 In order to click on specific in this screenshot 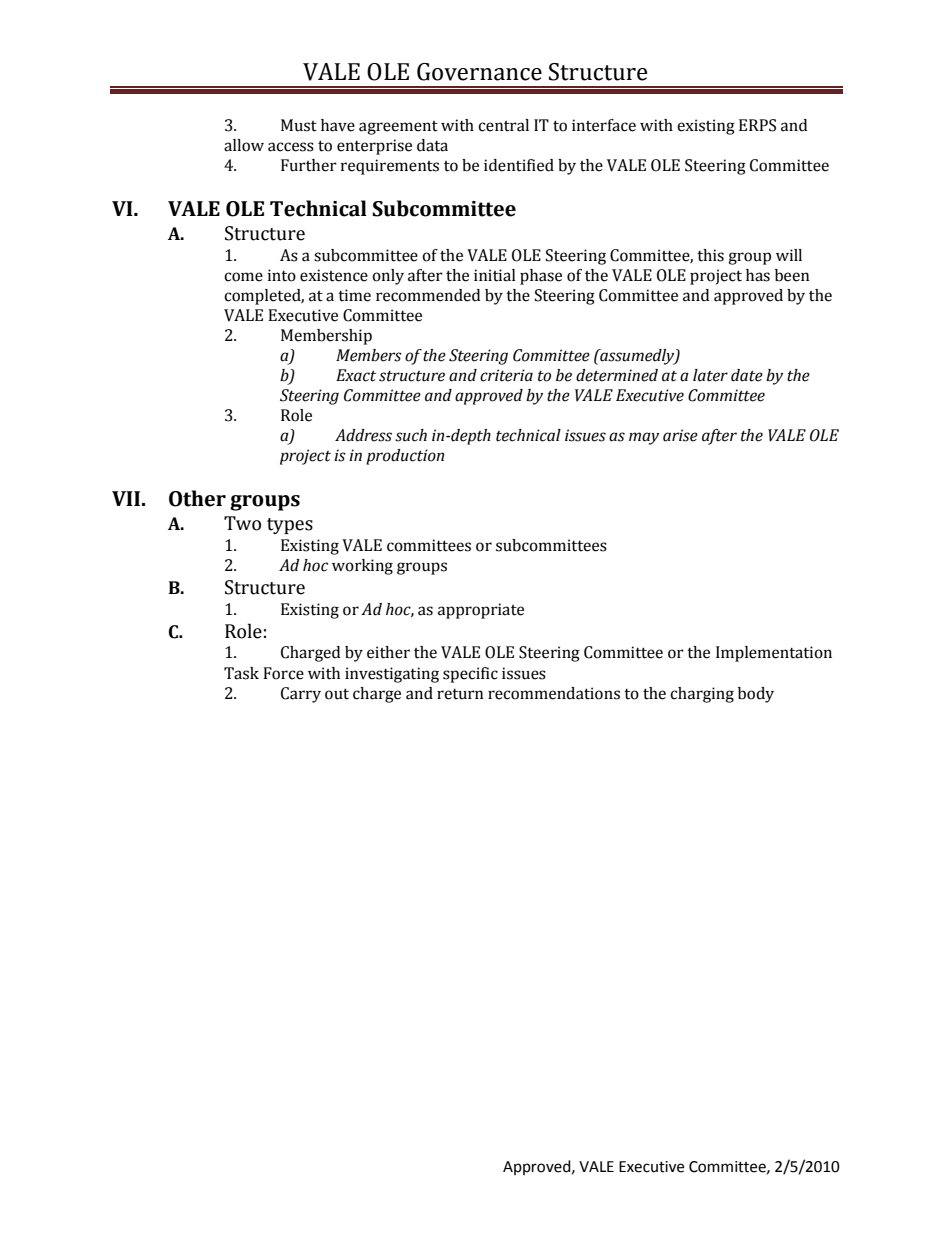, I will do `click(470, 675)`.
